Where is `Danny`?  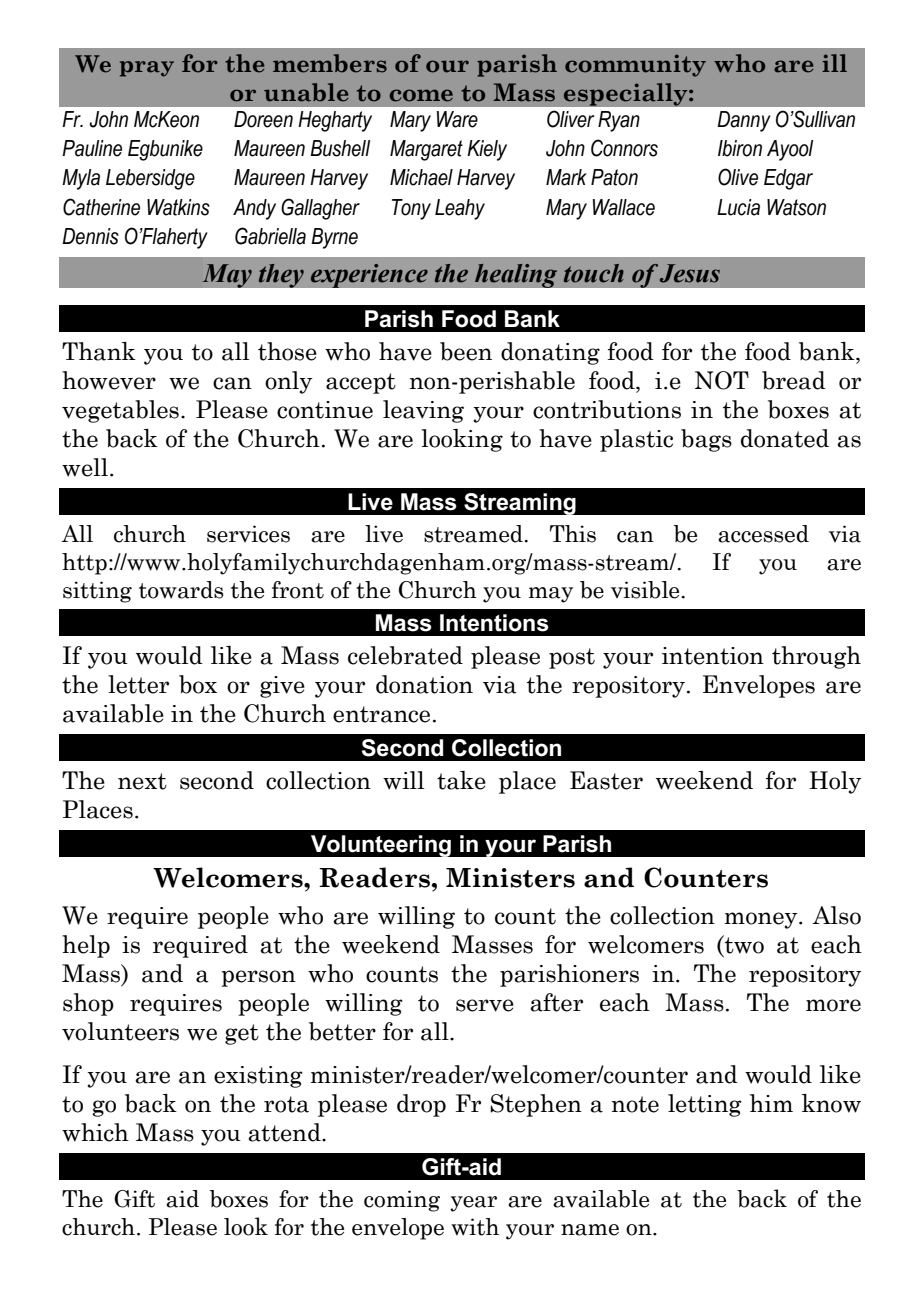 Danny is located at coordinates (744, 121).
